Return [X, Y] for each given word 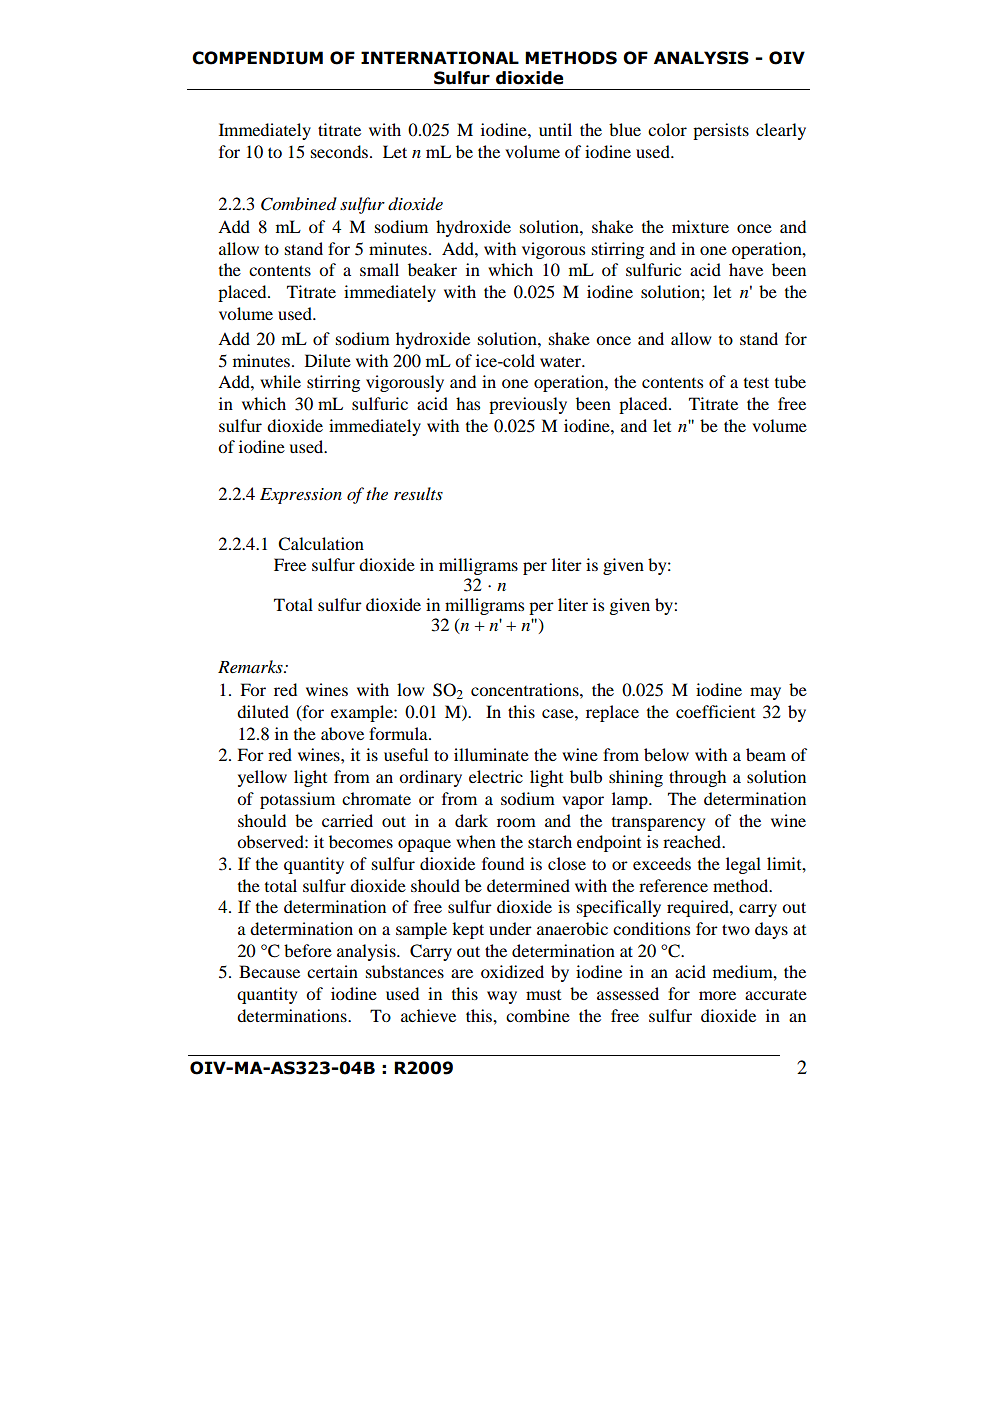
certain [332, 971]
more [717, 995]
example [363, 713]
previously [528, 405]
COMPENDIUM [257, 58]
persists [721, 131]
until [555, 129]
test [756, 382]
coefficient [715, 711]
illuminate [491, 754]
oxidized [512, 971]
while [280, 381]
